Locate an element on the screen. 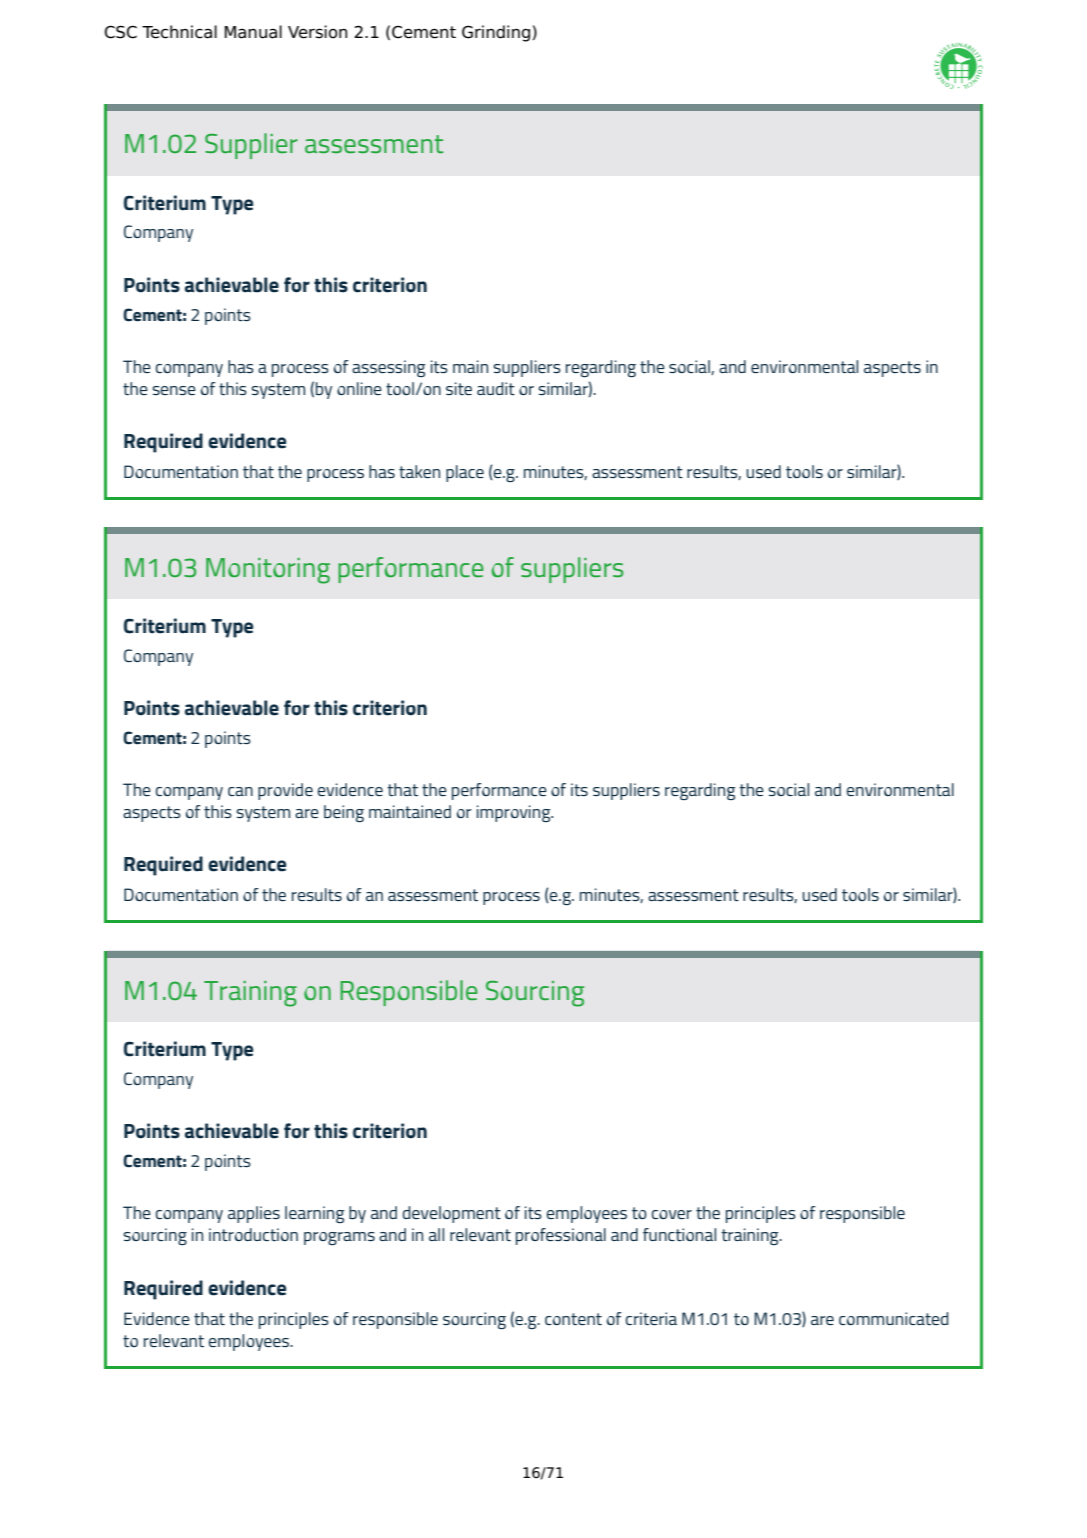  cover is located at coordinates (672, 1214).
